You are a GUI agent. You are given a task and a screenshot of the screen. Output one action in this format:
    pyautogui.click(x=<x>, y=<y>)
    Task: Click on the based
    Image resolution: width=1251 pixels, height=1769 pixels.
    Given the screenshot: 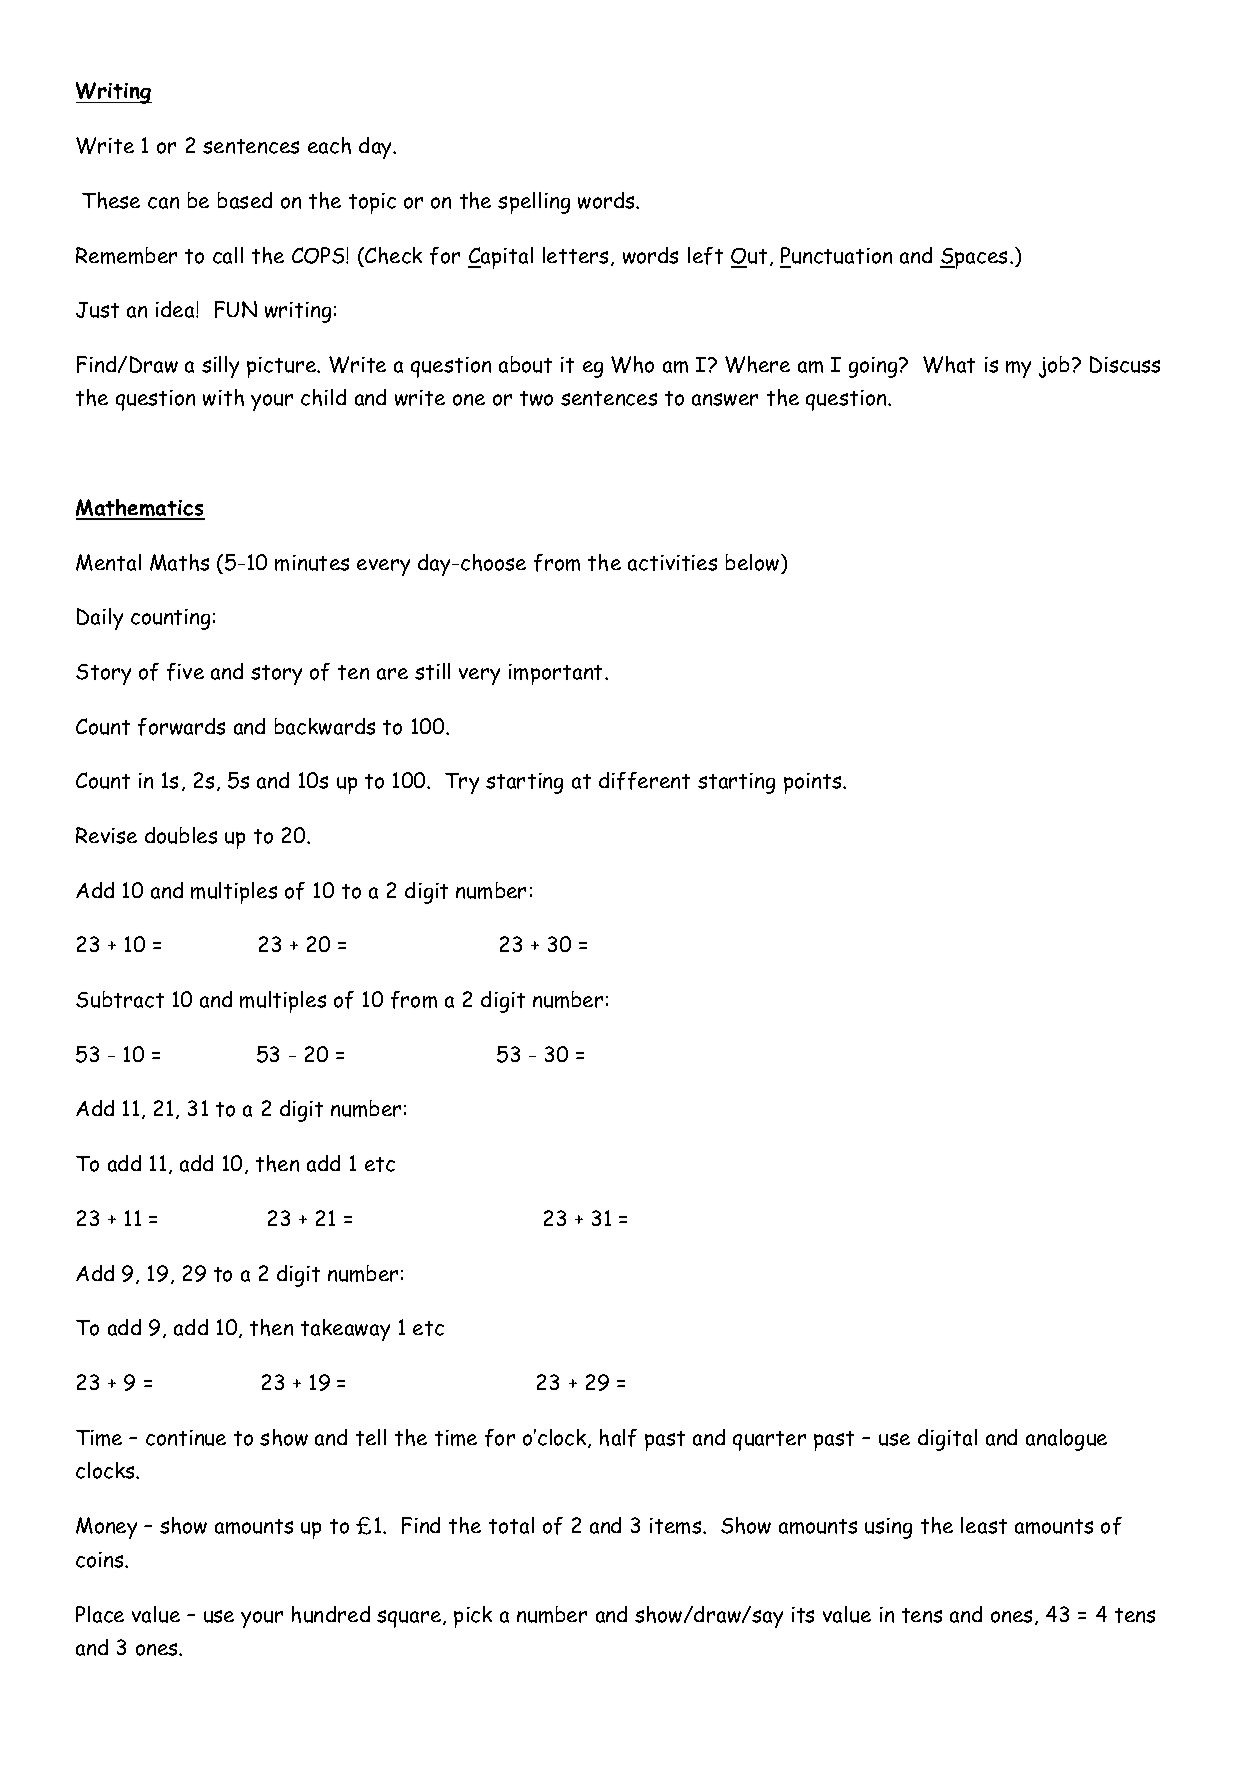 What is the action you would take?
    pyautogui.click(x=245, y=200)
